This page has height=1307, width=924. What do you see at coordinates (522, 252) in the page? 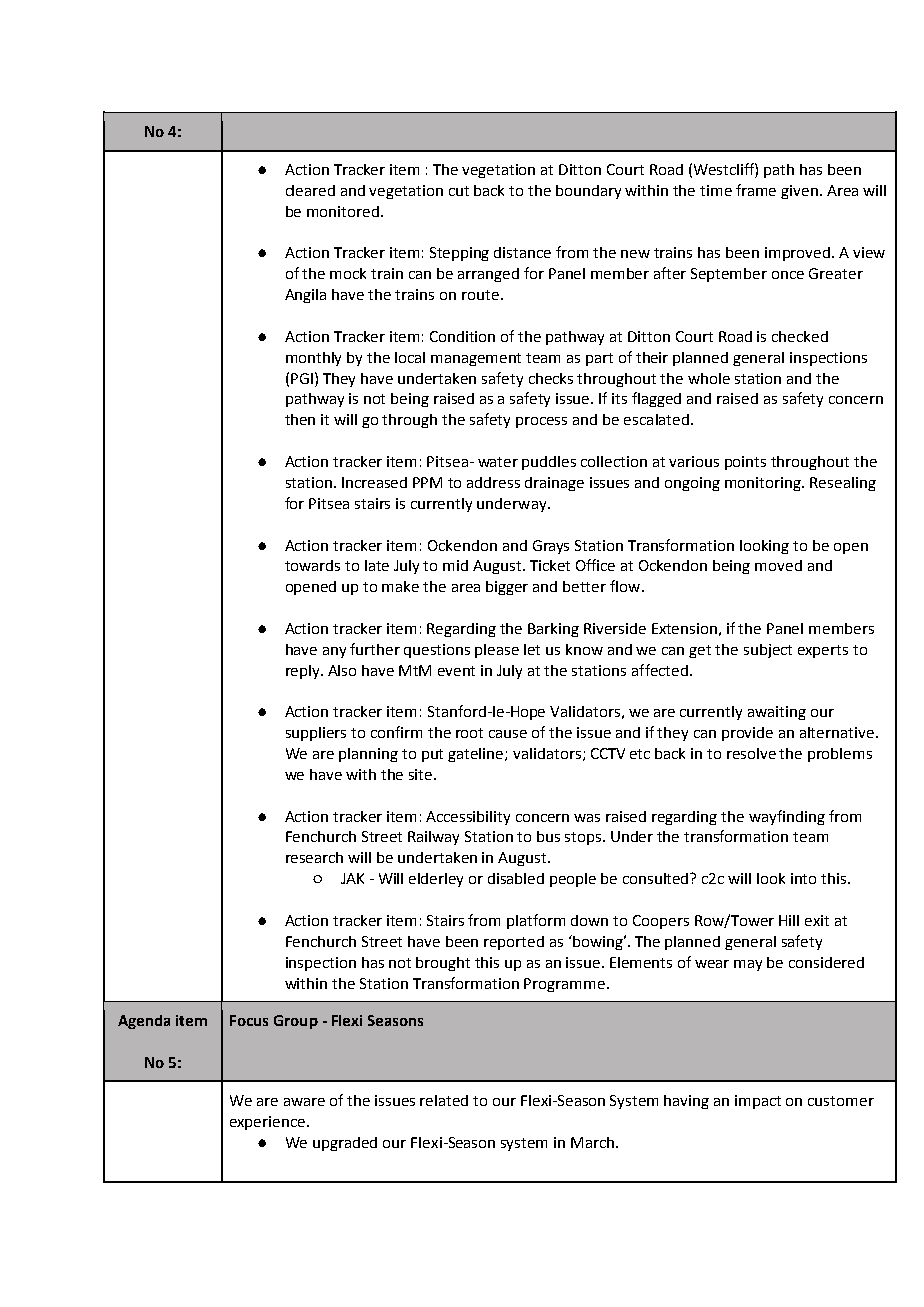
I see `distance` at bounding box center [522, 252].
